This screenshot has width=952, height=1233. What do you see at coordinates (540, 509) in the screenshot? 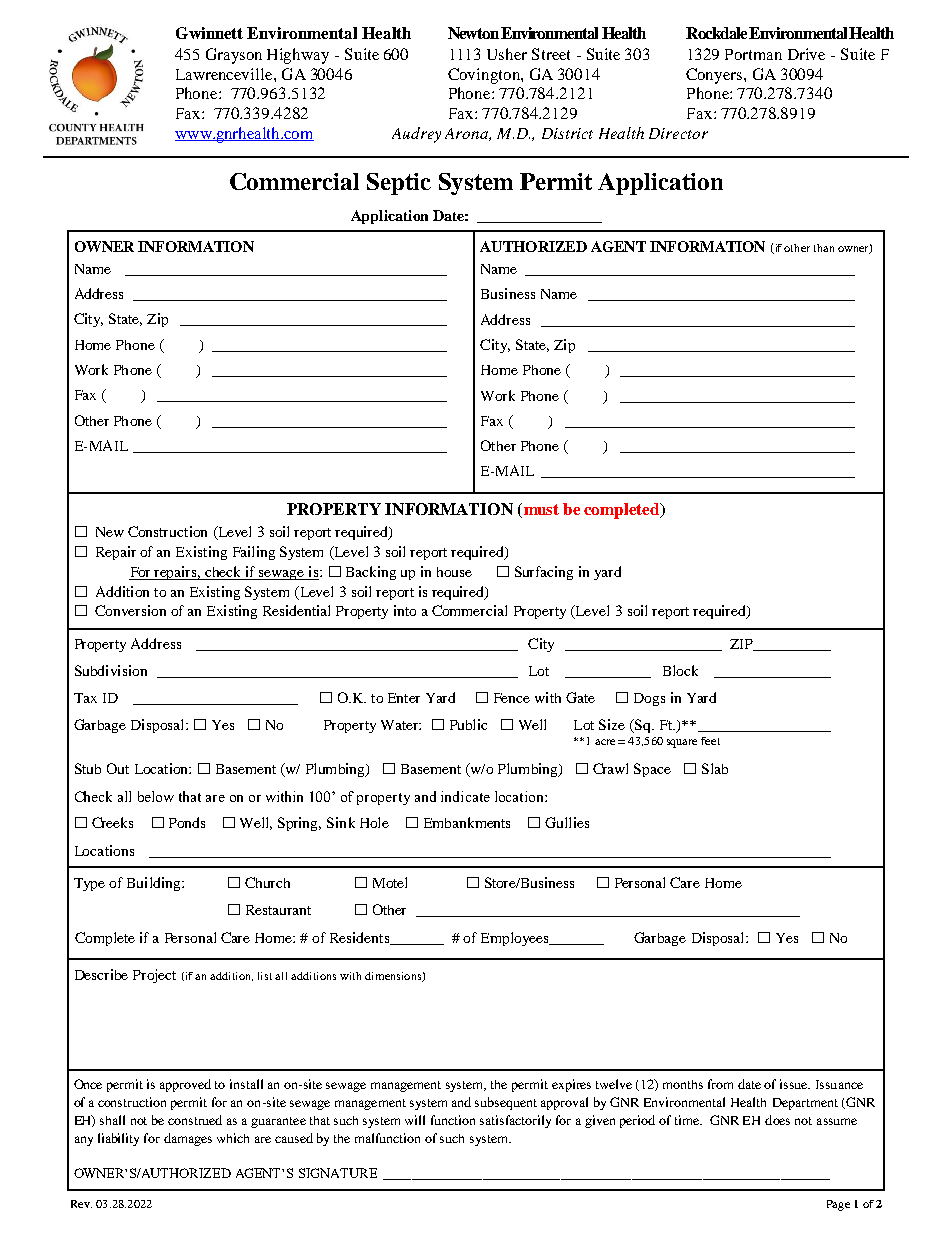
I see `must` at bounding box center [540, 509].
